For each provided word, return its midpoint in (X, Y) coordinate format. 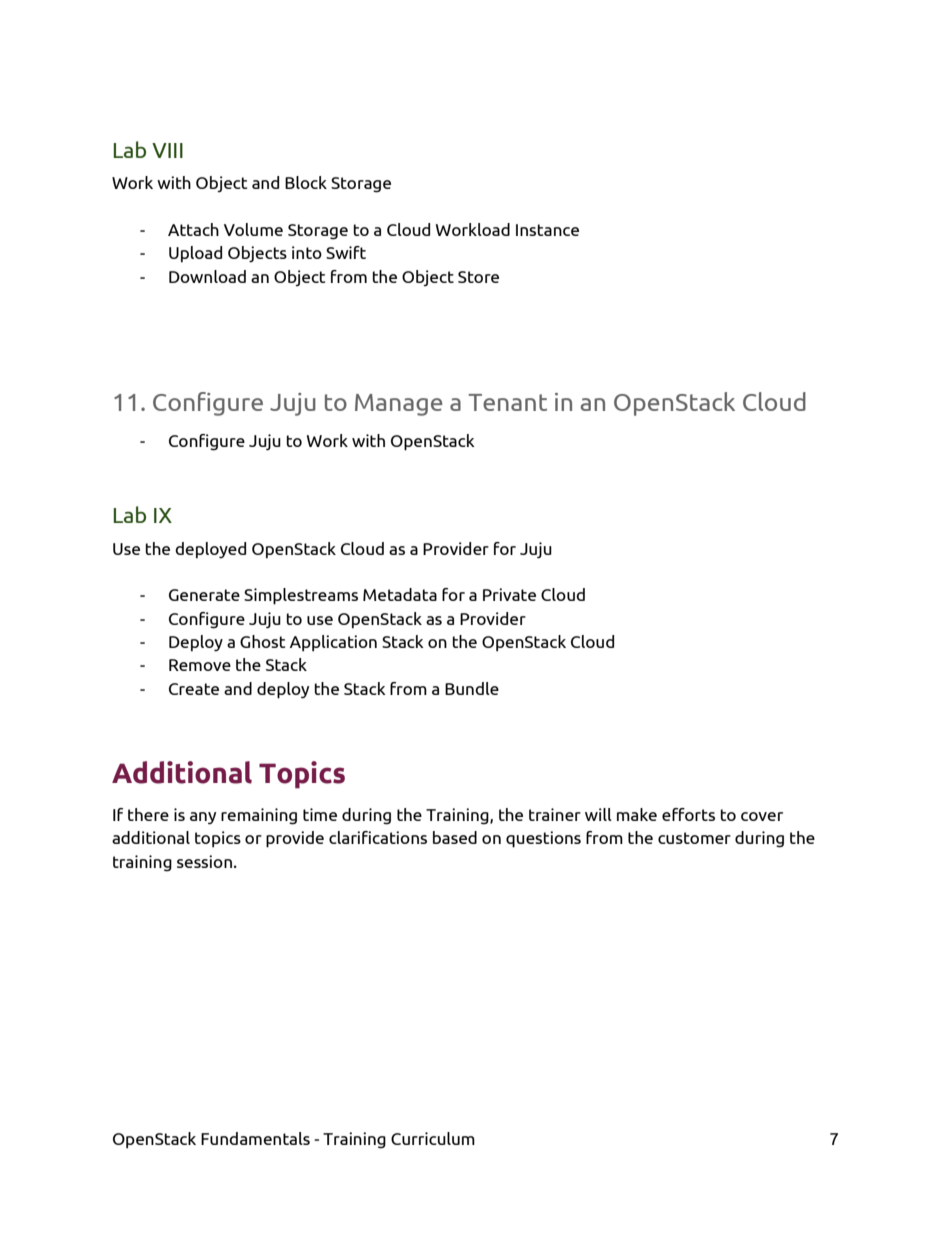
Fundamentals (255, 1138)
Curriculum (433, 1138)
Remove (200, 665)
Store (478, 277)
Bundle (472, 688)
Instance (547, 230)
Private (509, 594)
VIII (167, 150)
